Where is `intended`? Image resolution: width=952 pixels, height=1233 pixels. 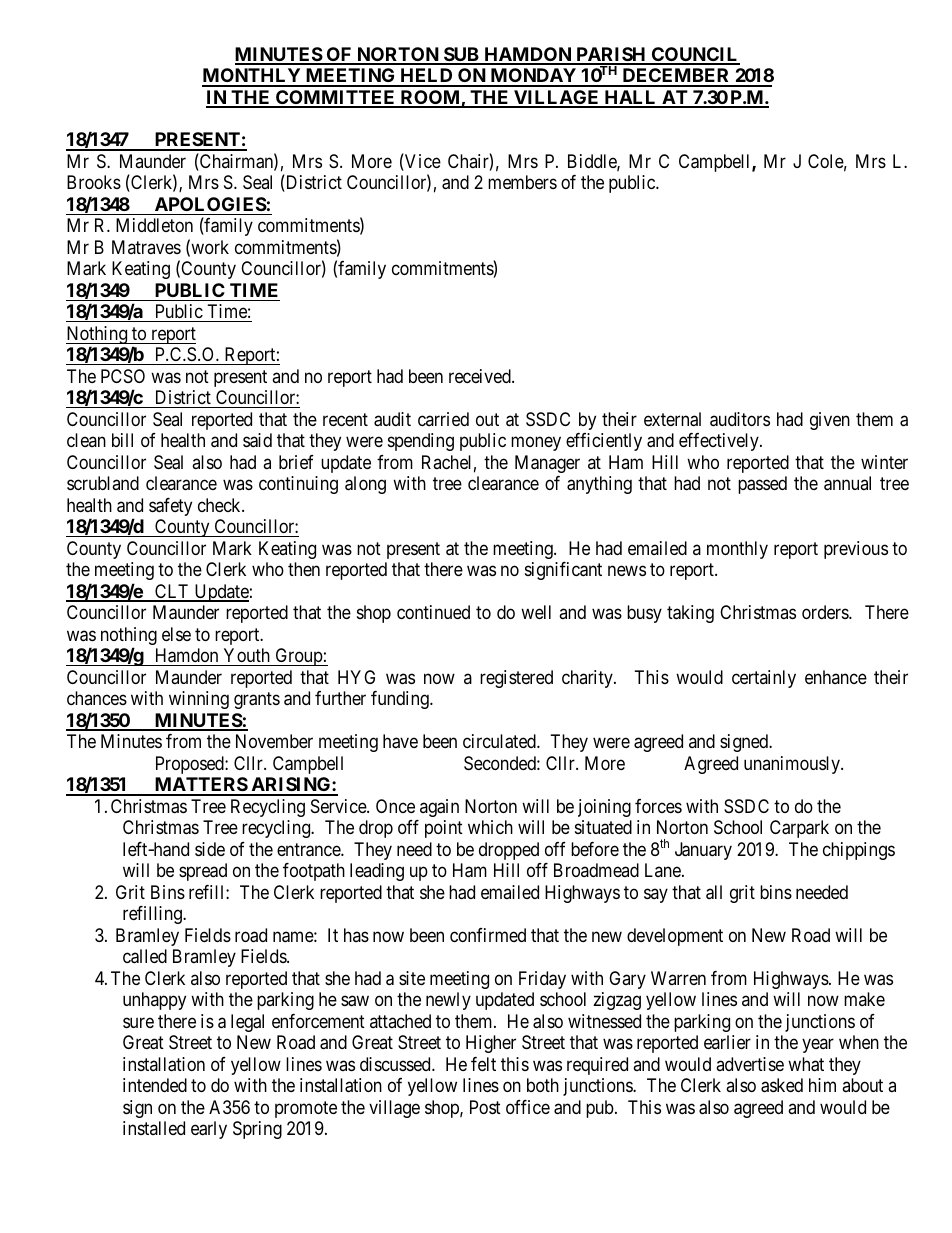 intended is located at coordinates (155, 1085).
